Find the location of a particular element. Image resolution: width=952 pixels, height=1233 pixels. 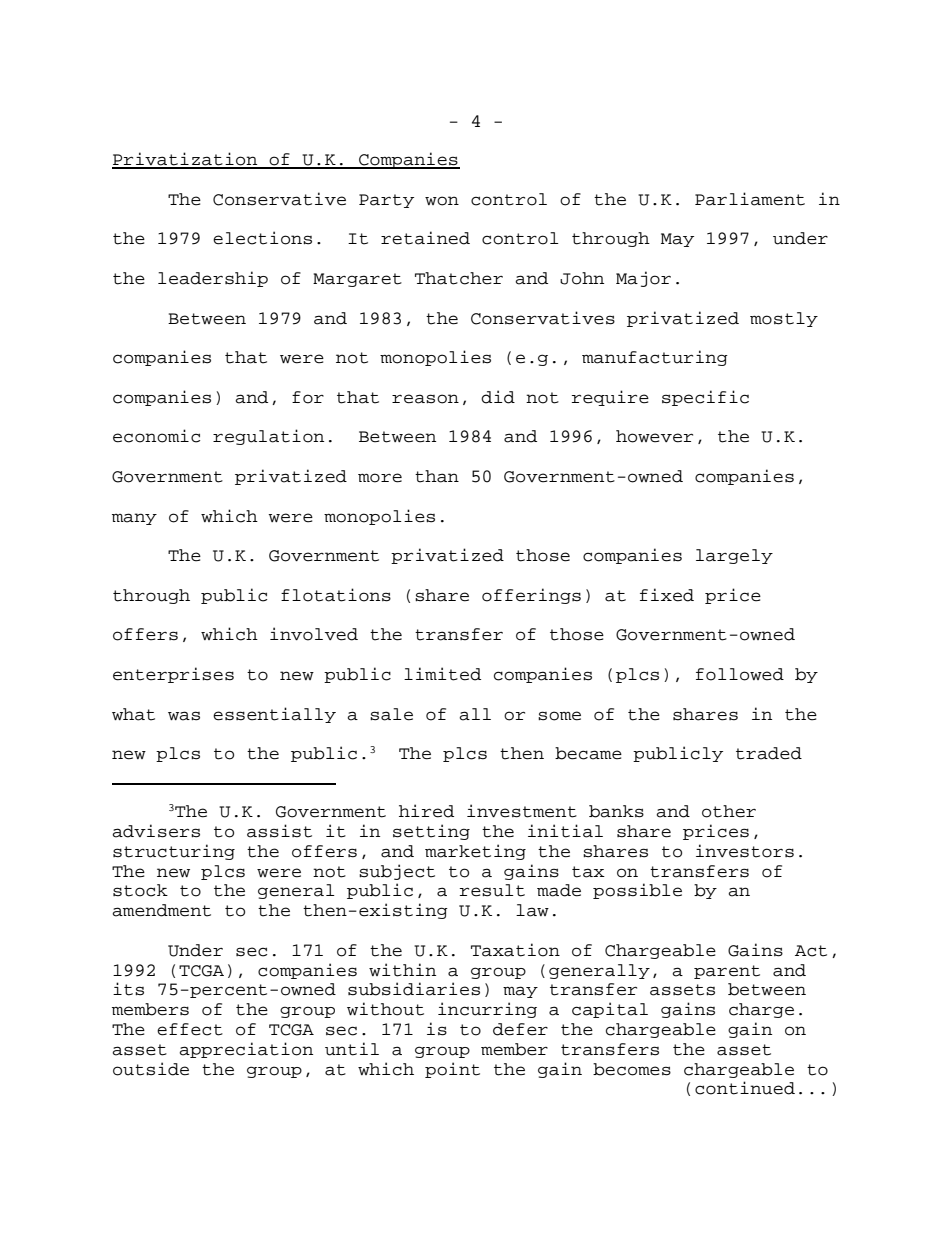

fixed is located at coordinates (667, 595).
